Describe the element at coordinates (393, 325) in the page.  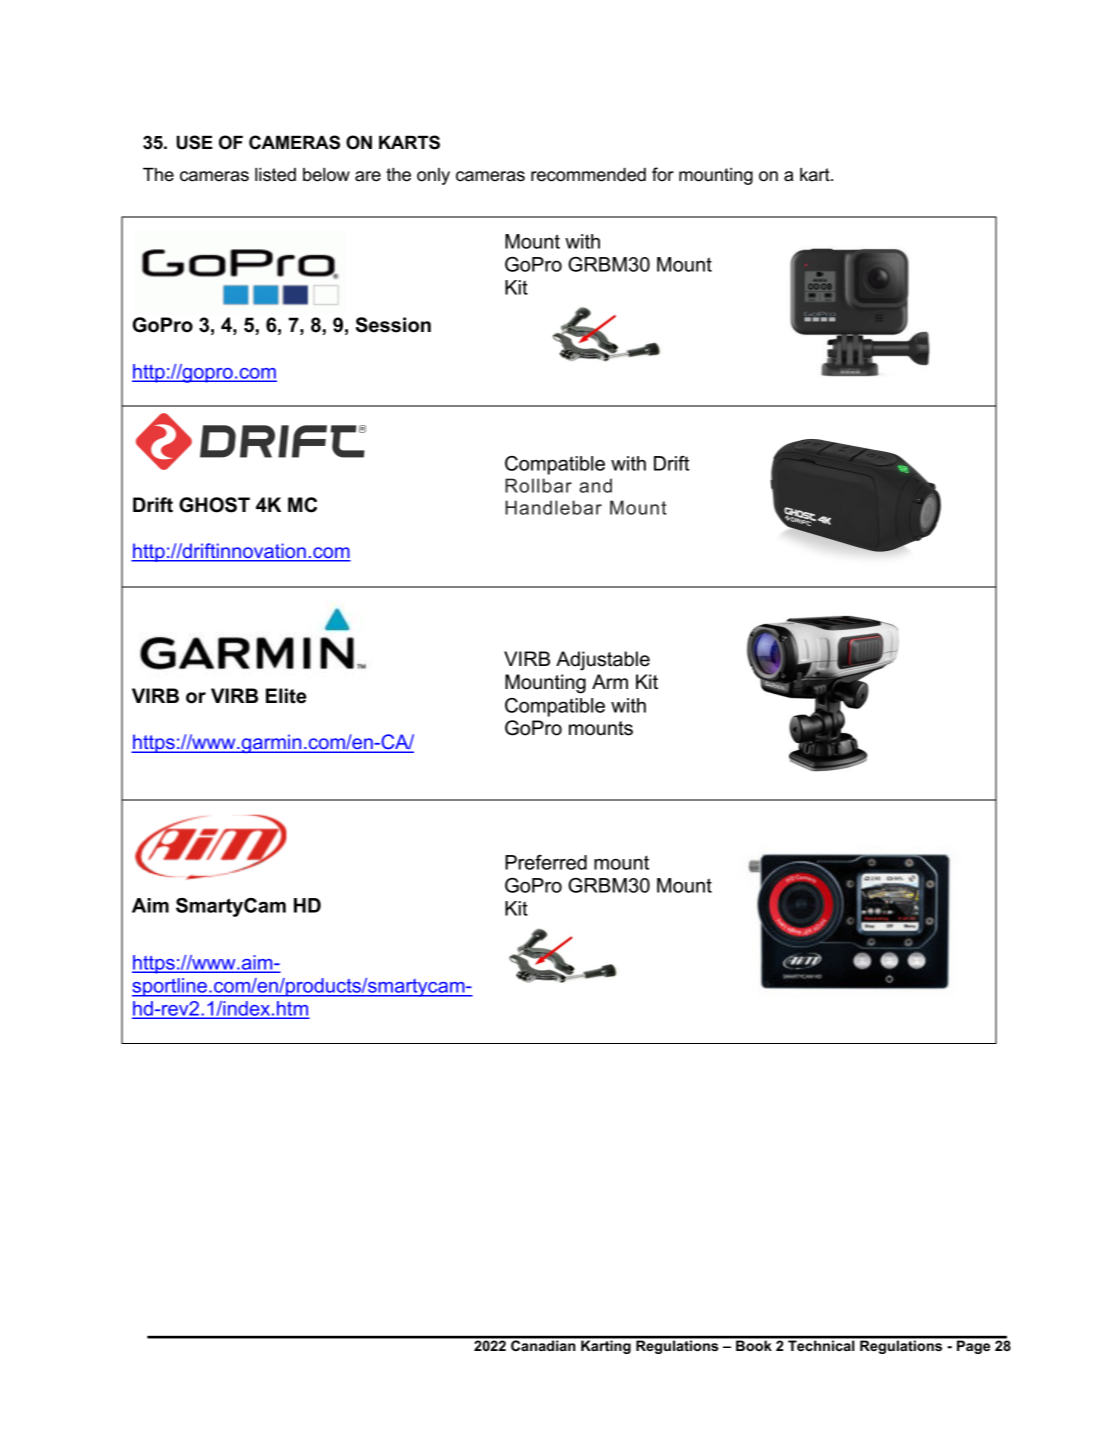
I see `Session` at that location.
